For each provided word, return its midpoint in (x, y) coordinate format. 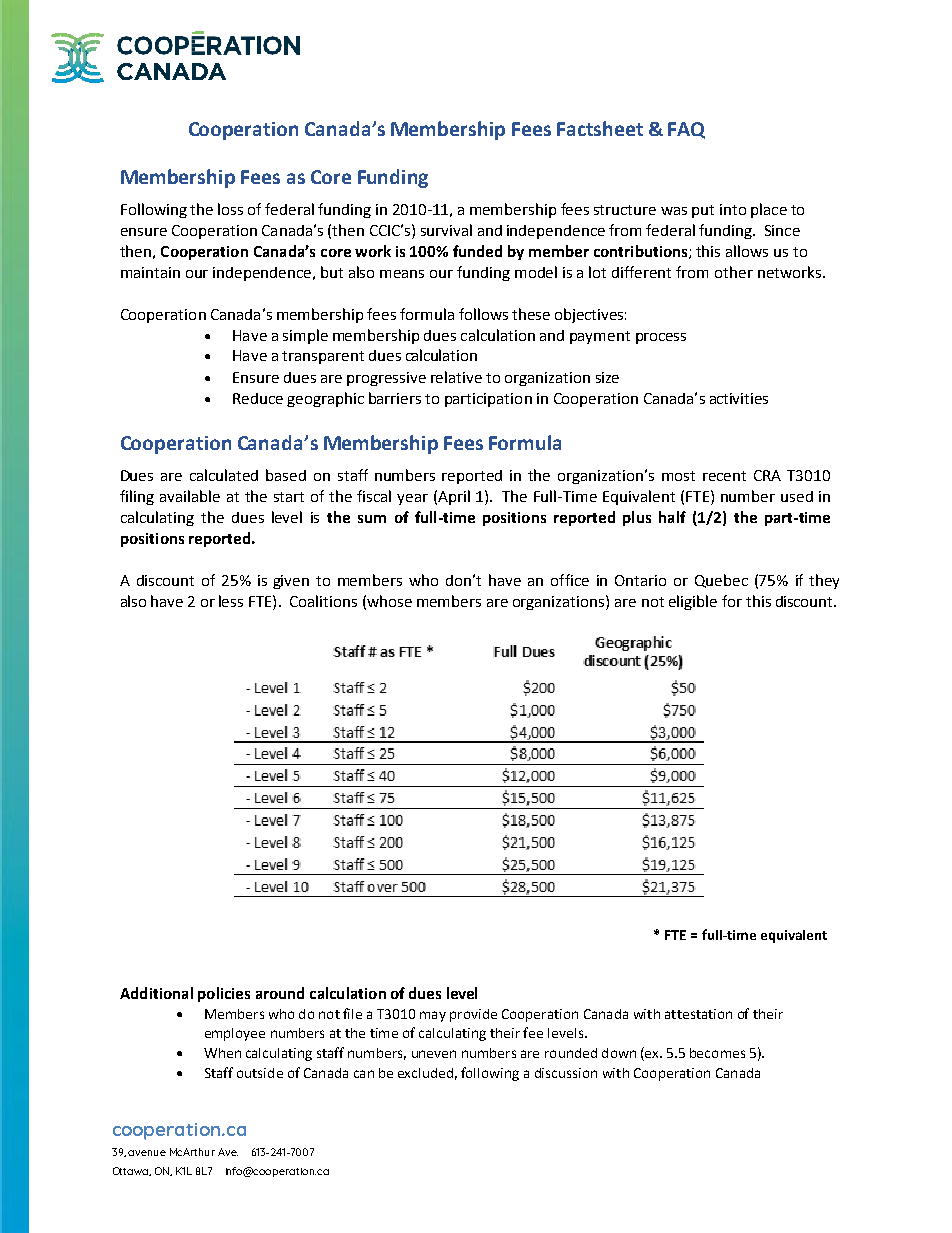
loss (230, 209)
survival (446, 230)
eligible (693, 602)
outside (260, 1073)
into (733, 209)
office (570, 580)
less (231, 601)
